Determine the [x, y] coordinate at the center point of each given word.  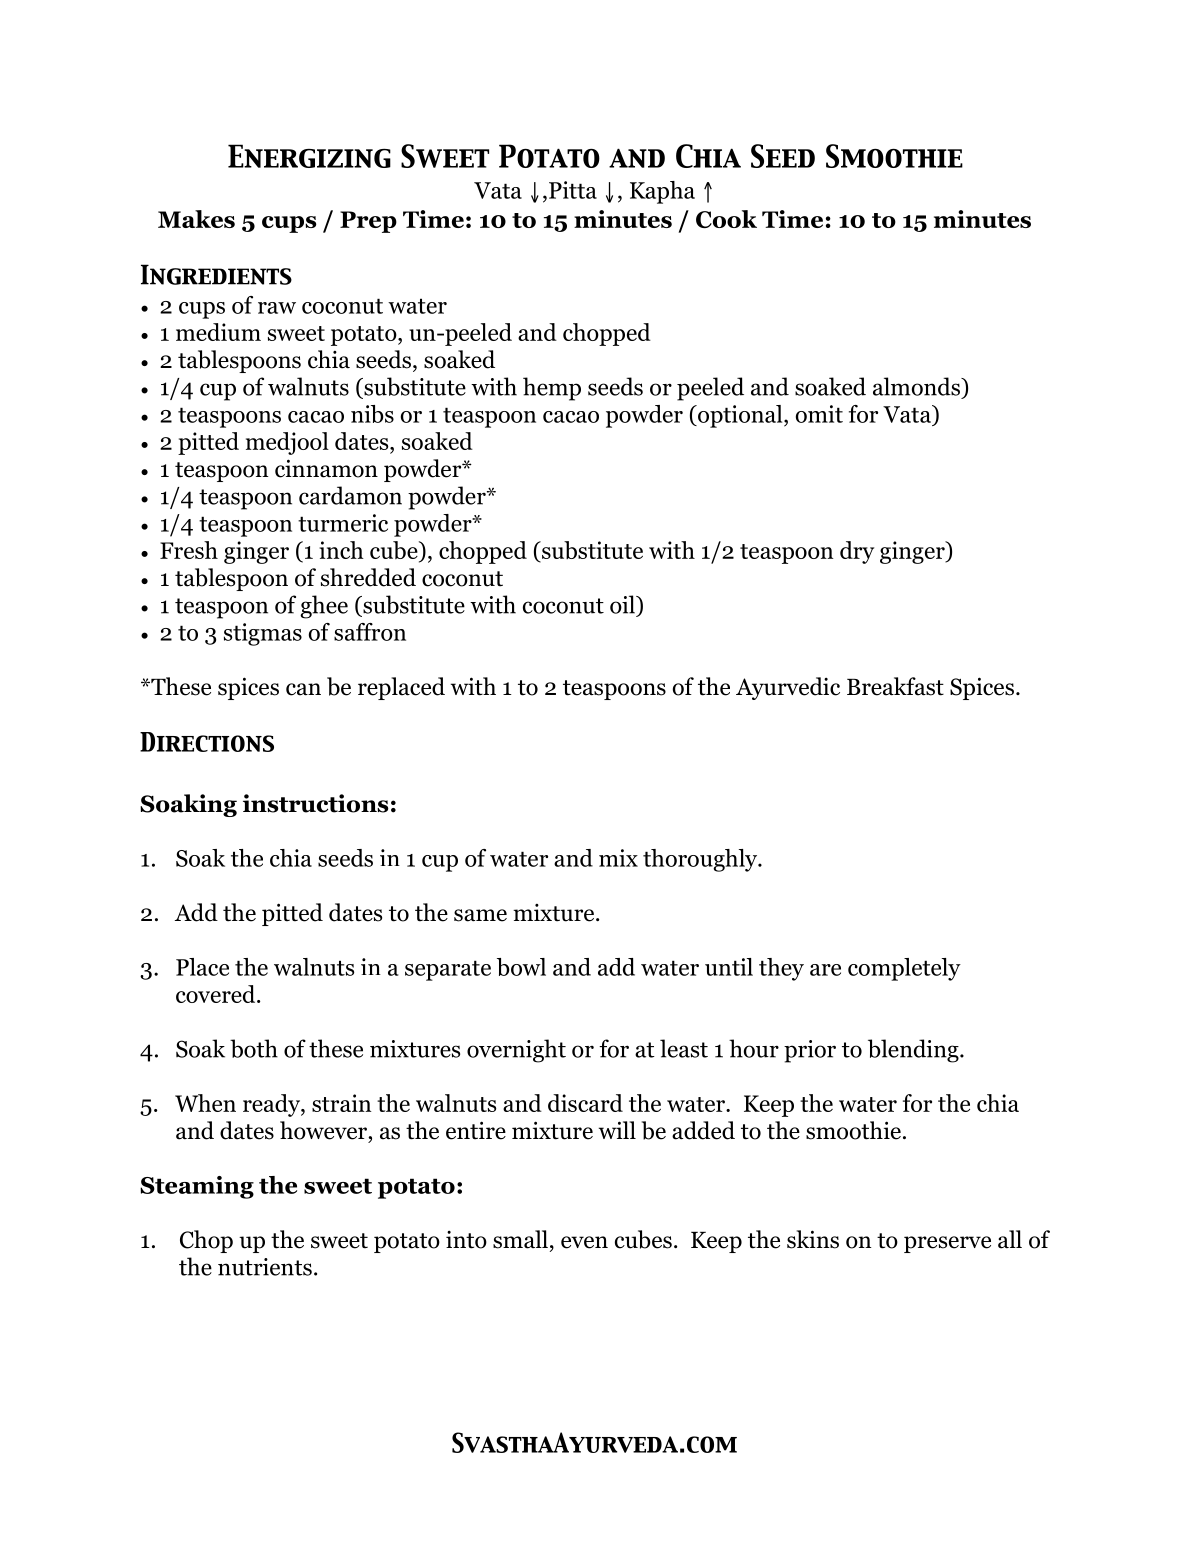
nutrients [265, 1267]
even [584, 1242]
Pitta [573, 190]
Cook [726, 219]
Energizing [309, 156]
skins [813, 1239]
